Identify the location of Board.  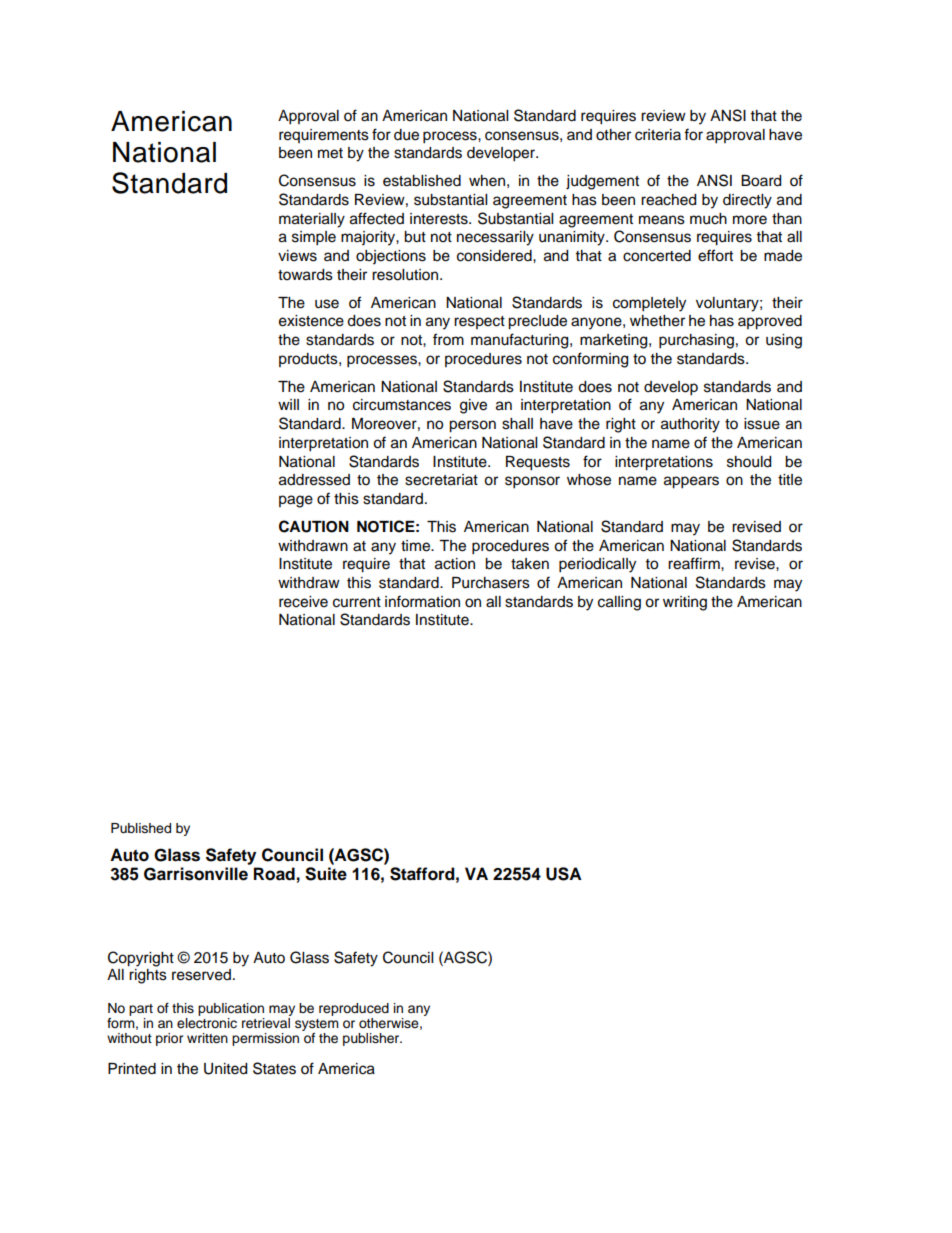
(761, 181).
